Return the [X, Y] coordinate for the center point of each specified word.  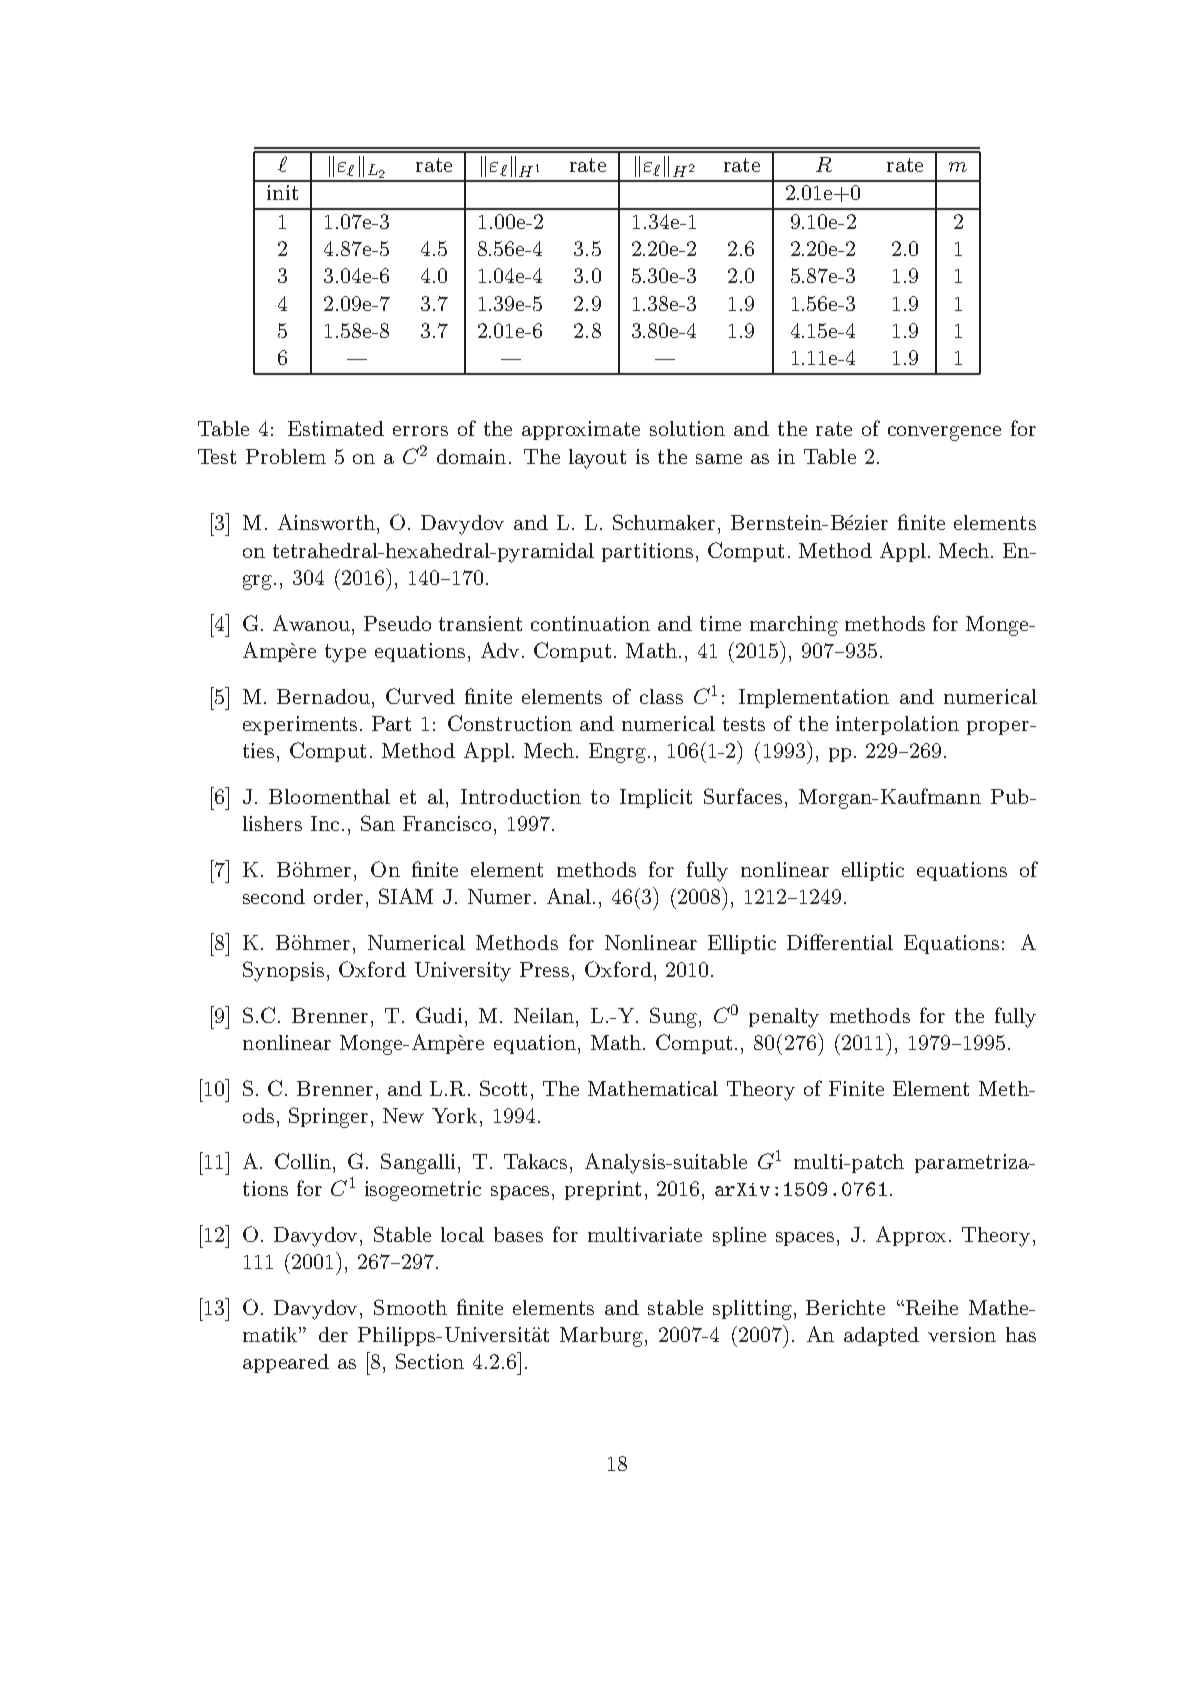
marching [794, 626]
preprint [603, 1190]
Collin [304, 1161]
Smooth [410, 1307]
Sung [675, 1017]
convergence [944, 433]
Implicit [656, 798]
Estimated [336, 428]
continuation [590, 623]
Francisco [447, 823]
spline [739, 1236]
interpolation [897, 725]
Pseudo [397, 623]
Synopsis [283, 971]
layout [597, 459]
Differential [840, 942]
